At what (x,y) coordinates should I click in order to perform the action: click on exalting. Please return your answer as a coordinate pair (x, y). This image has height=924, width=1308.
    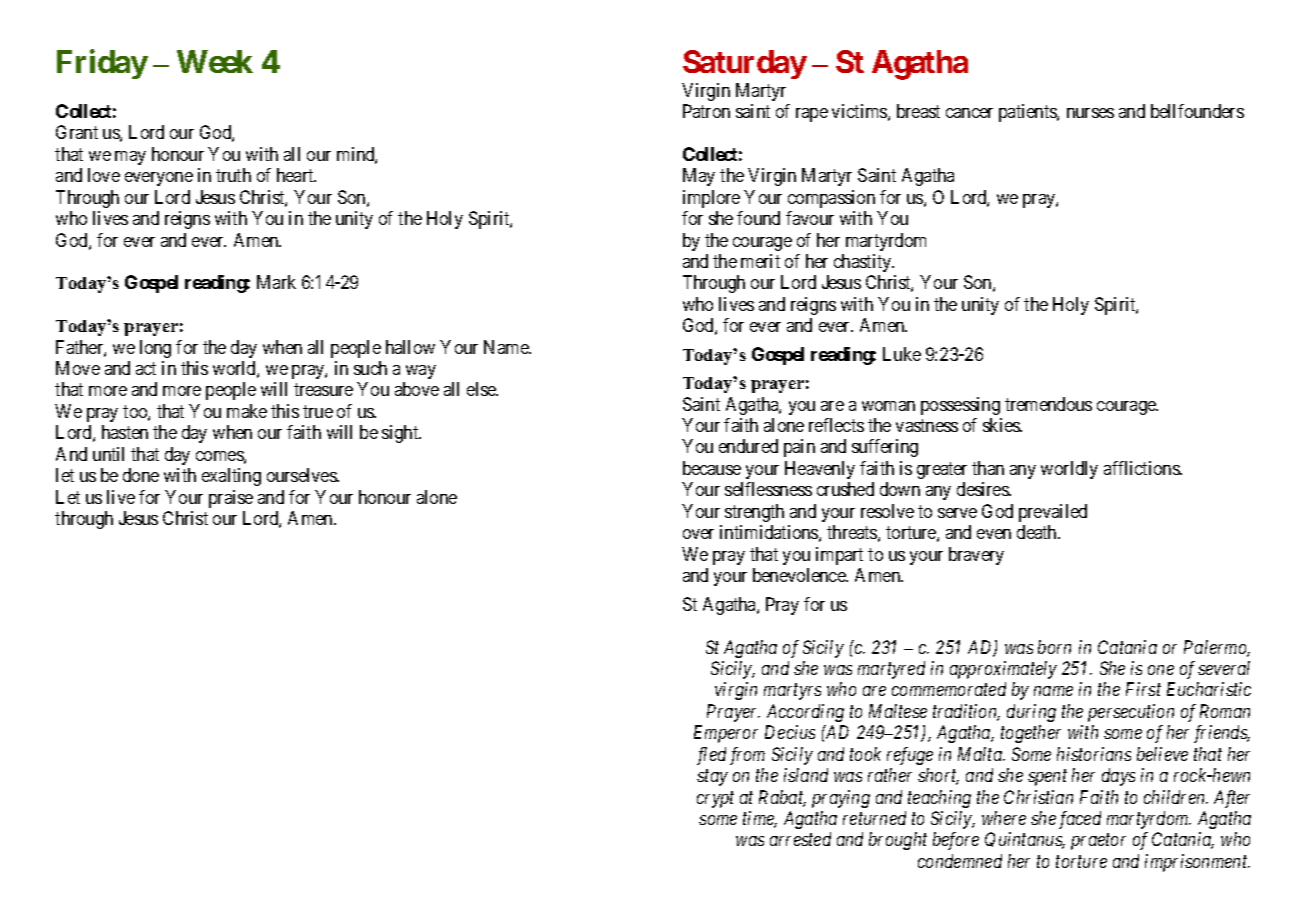
    Looking at the image, I should click on (231, 477).
